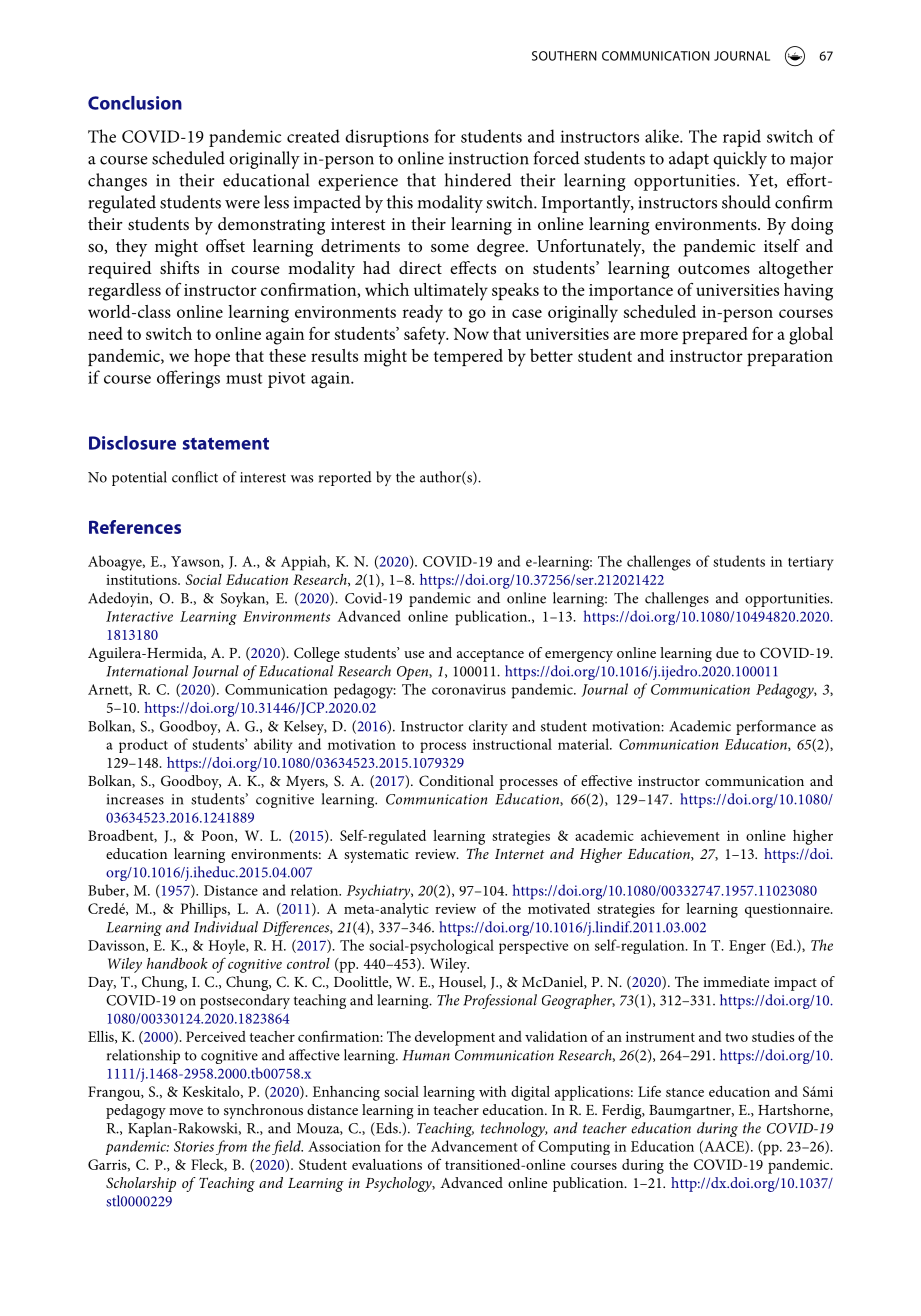  I want to click on rapid, so click(742, 138).
